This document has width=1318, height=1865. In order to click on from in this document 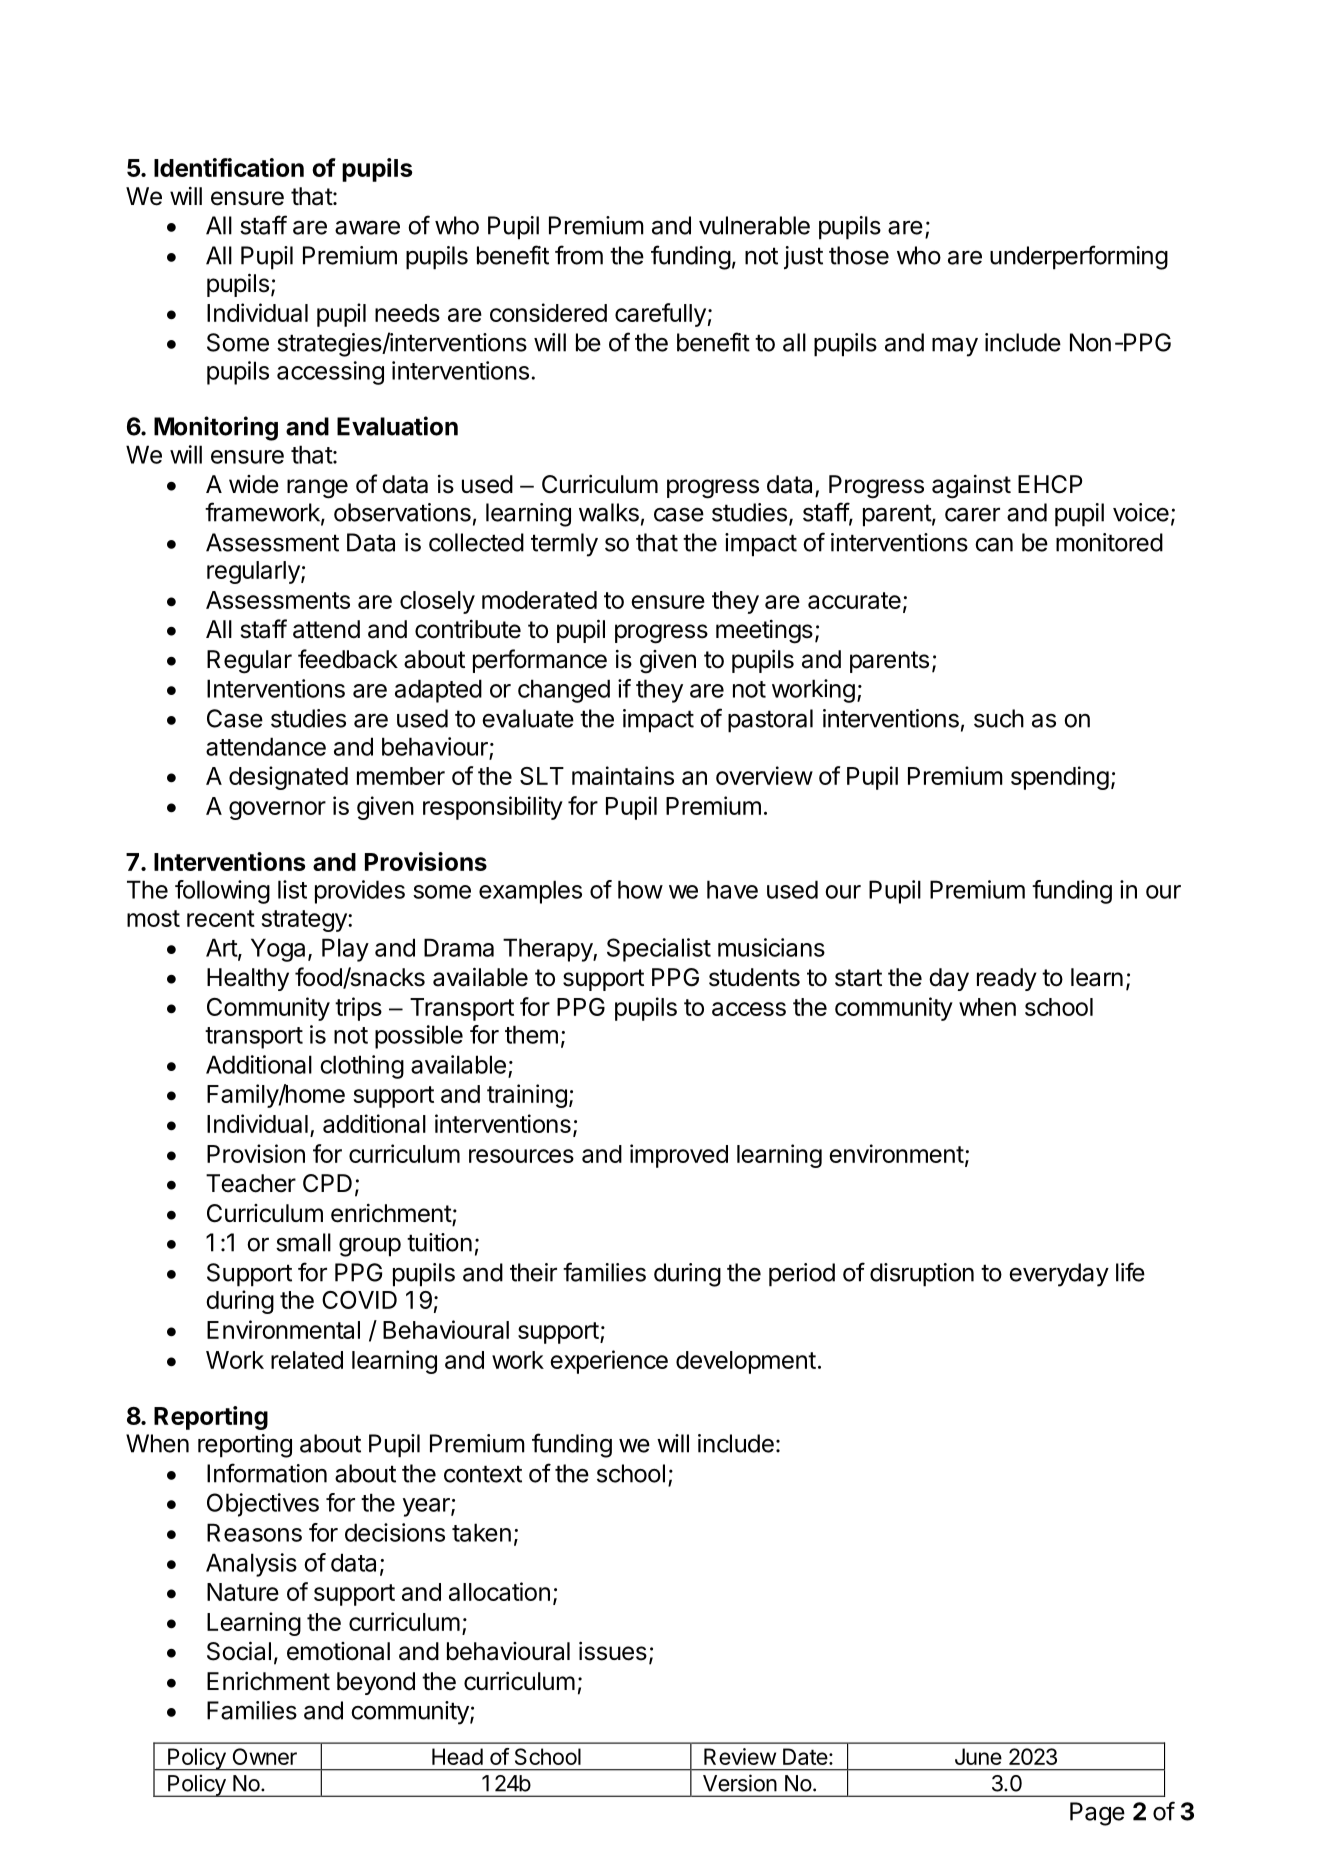, I will do `click(579, 255)`.
